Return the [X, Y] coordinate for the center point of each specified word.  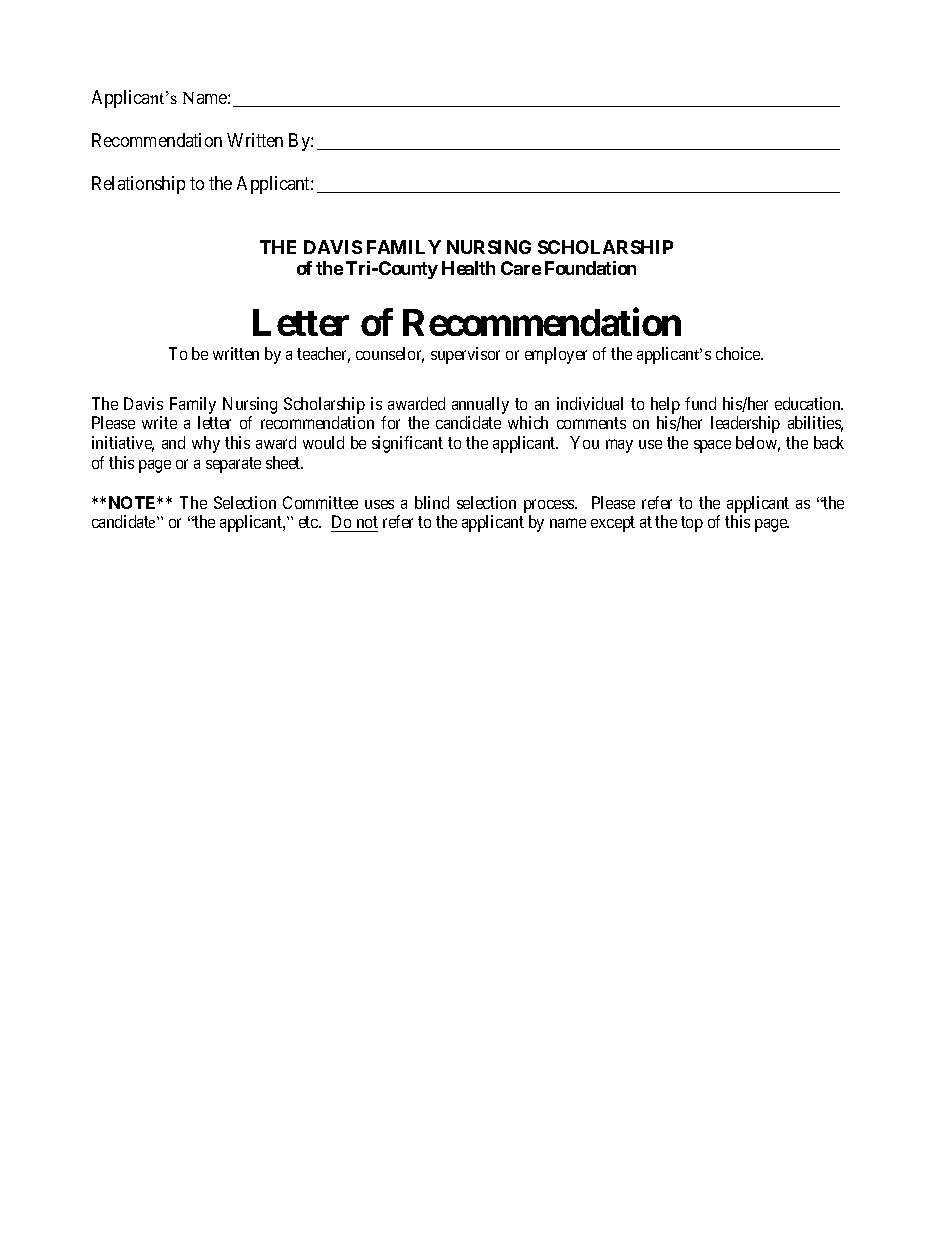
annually [480, 405]
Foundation [590, 268]
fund [700, 403]
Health [468, 268]
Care [521, 268]
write [159, 422]
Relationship [138, 185]
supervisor [465, 355]
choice [739, 353]
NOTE [134, 502]
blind [432, 502]
